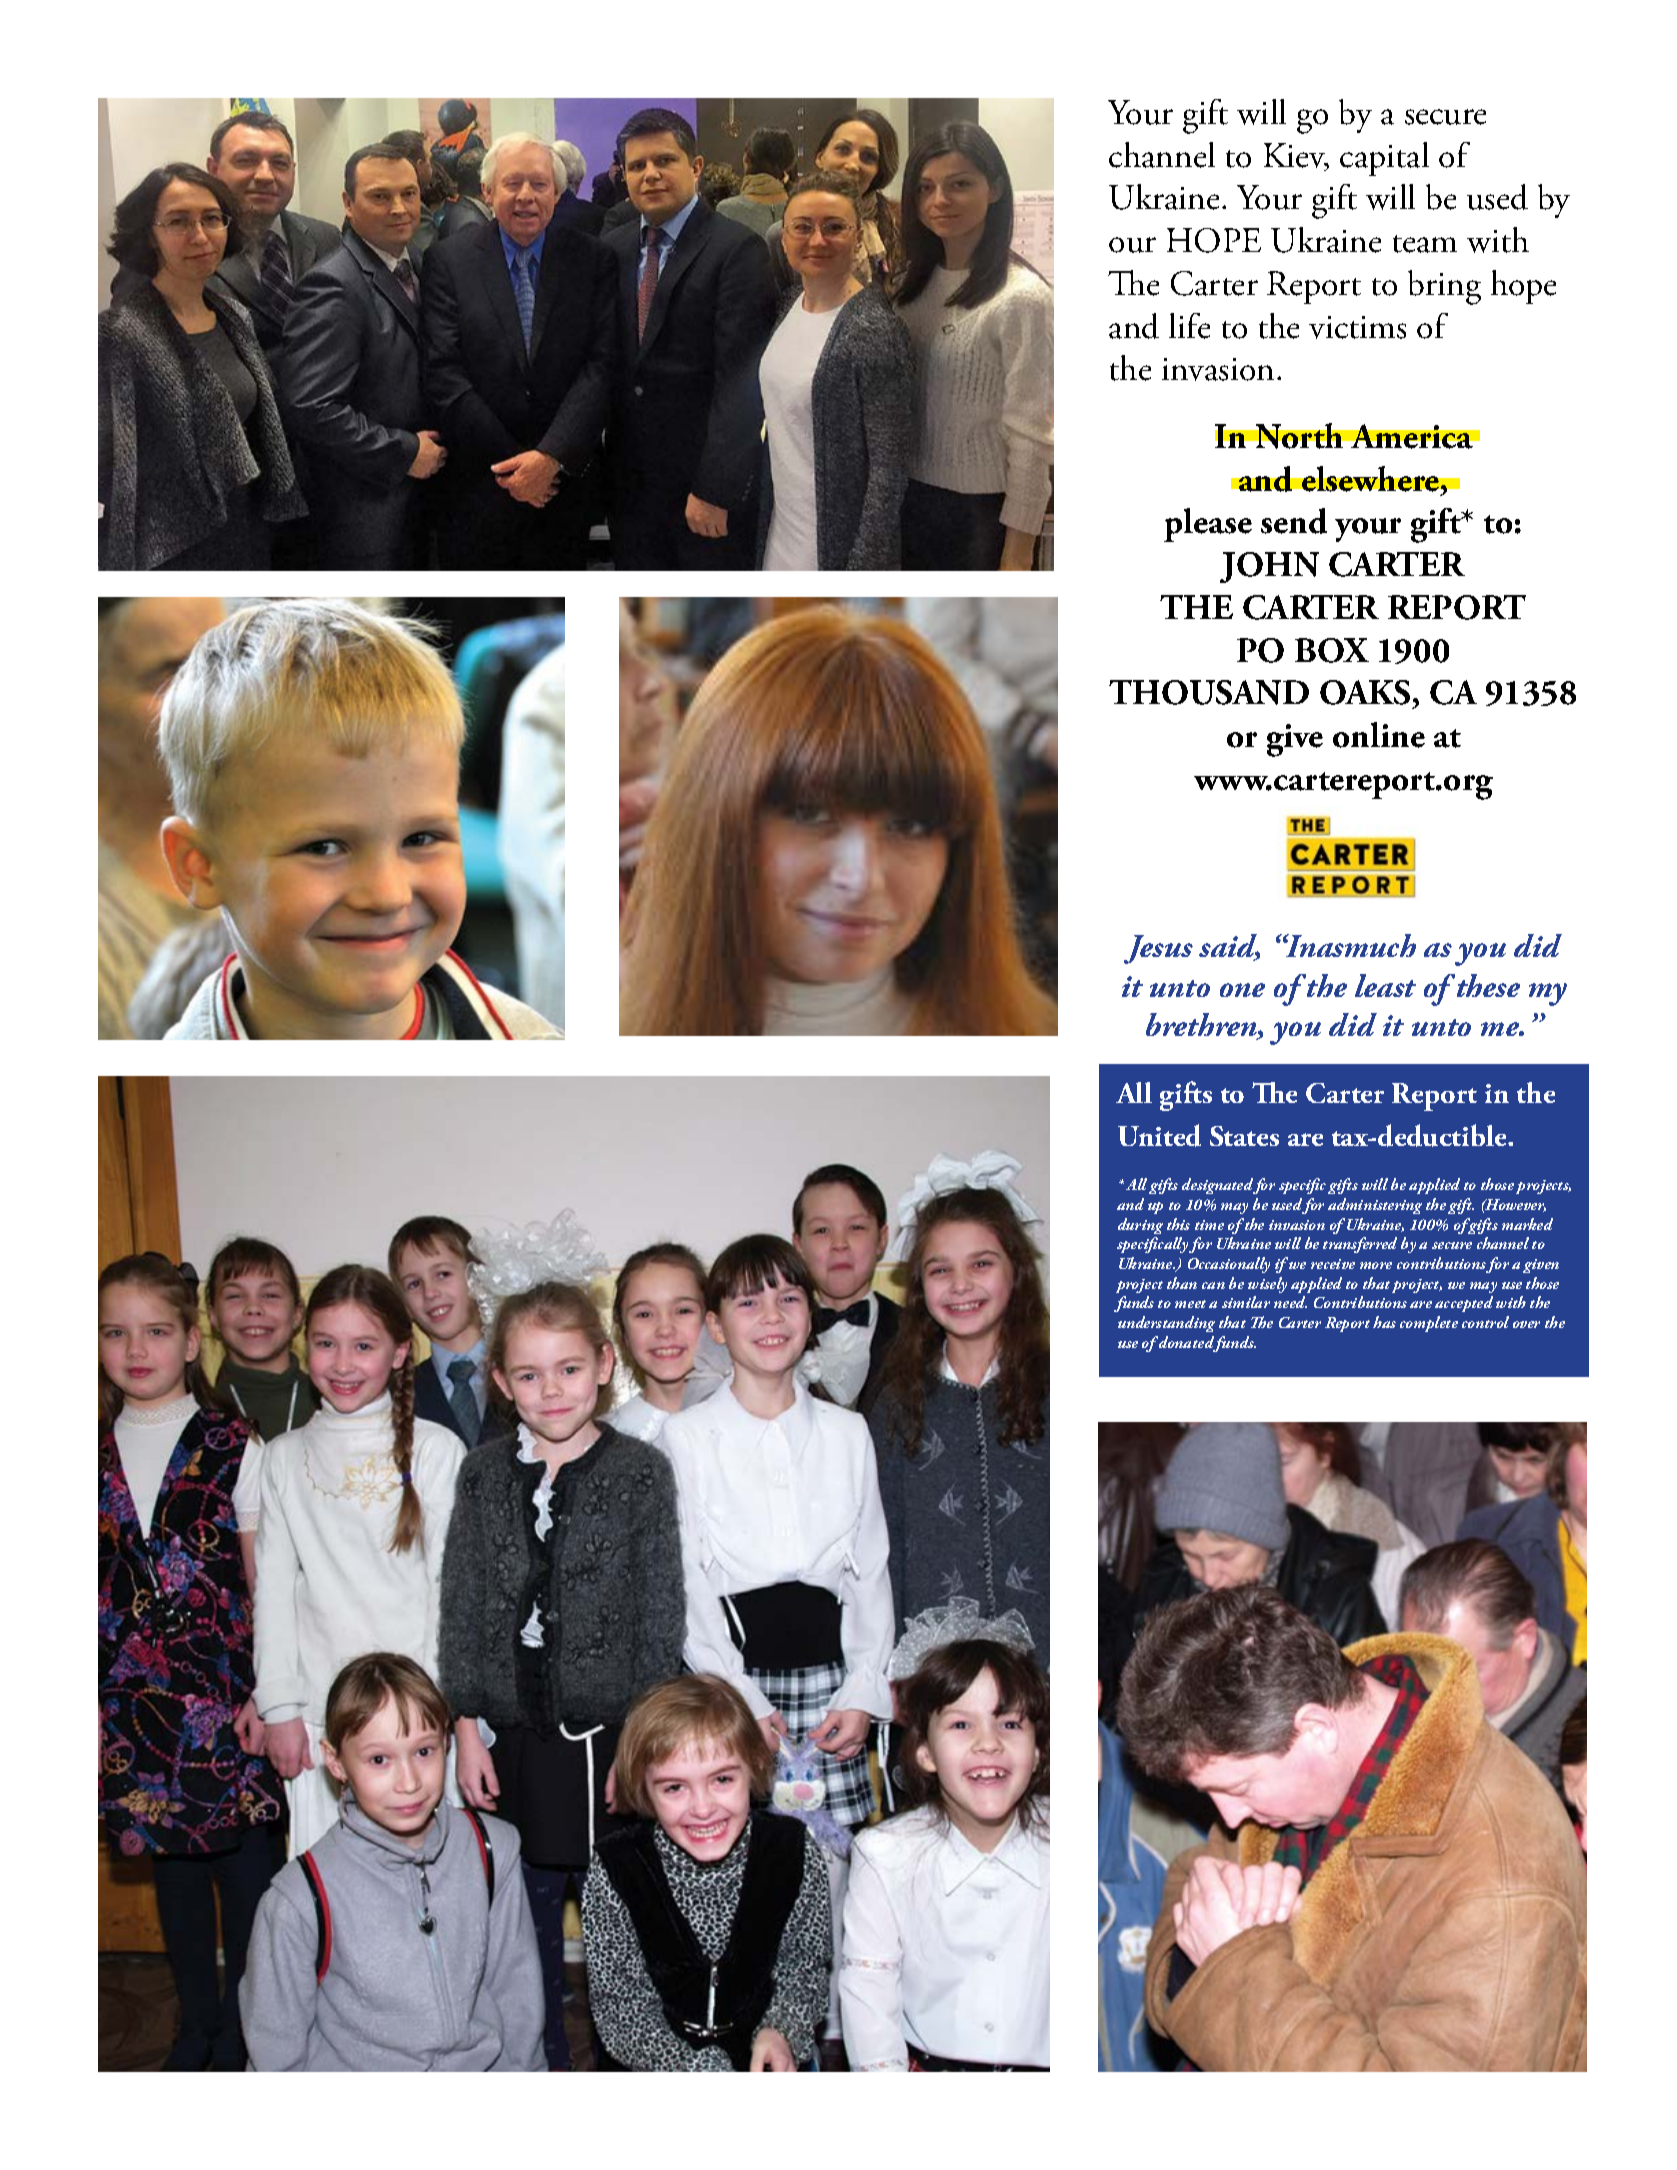 The image size is (1677, 2170). What do you see at coordinates (1209, 692) in the image?
I see `THOUSAND` at bounding box center [1209, 692].
